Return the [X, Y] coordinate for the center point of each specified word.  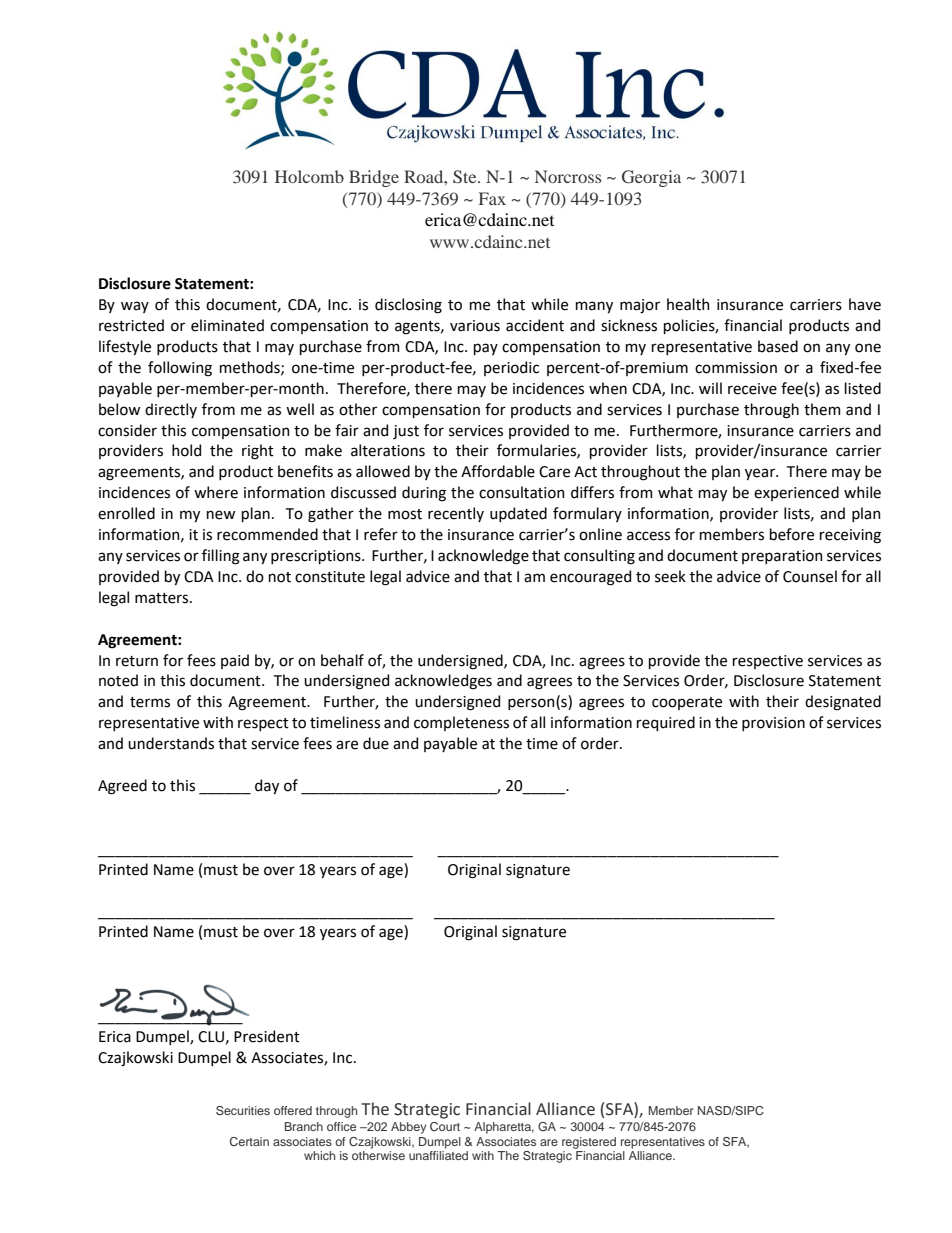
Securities [243, 1110]
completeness [461, 723]
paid [235, 661]
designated [843, 703]
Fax [492, 198]
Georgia [651, 178]
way [135, 307]
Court [445, 1126]
